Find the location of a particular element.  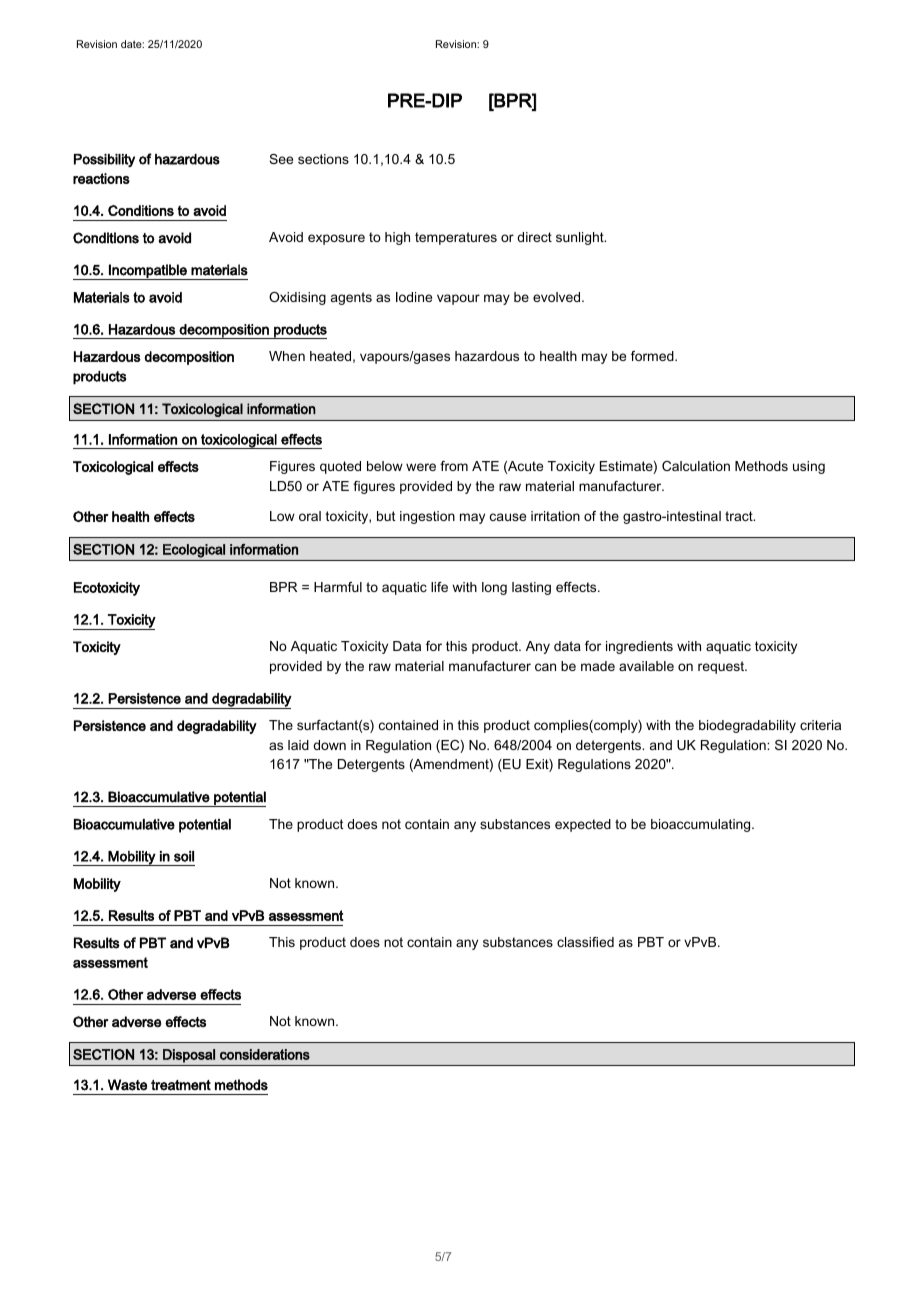

When is located at coordinates (287, 356).
